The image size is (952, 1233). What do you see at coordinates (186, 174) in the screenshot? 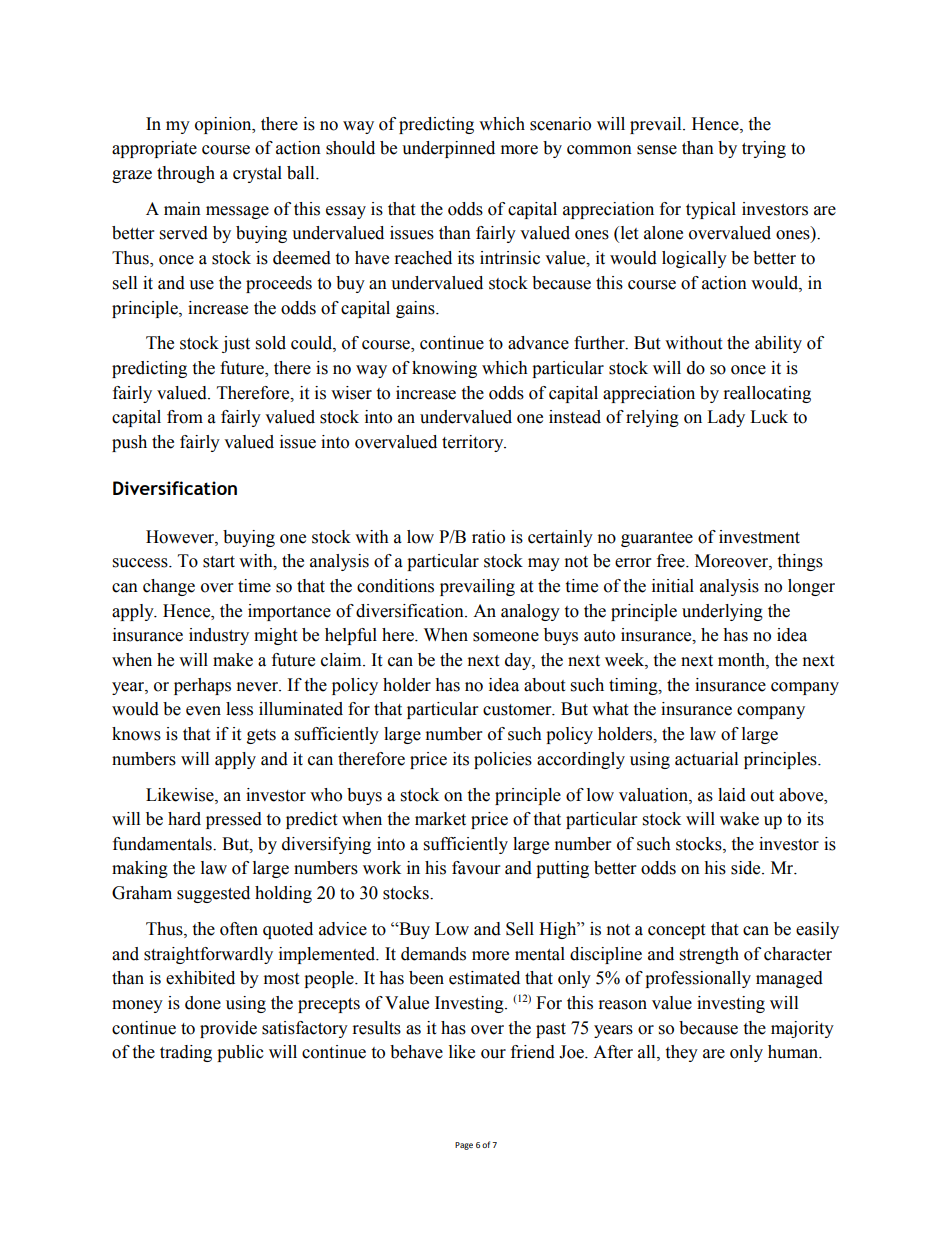
I see `through` at bounding box center [186, 174].
